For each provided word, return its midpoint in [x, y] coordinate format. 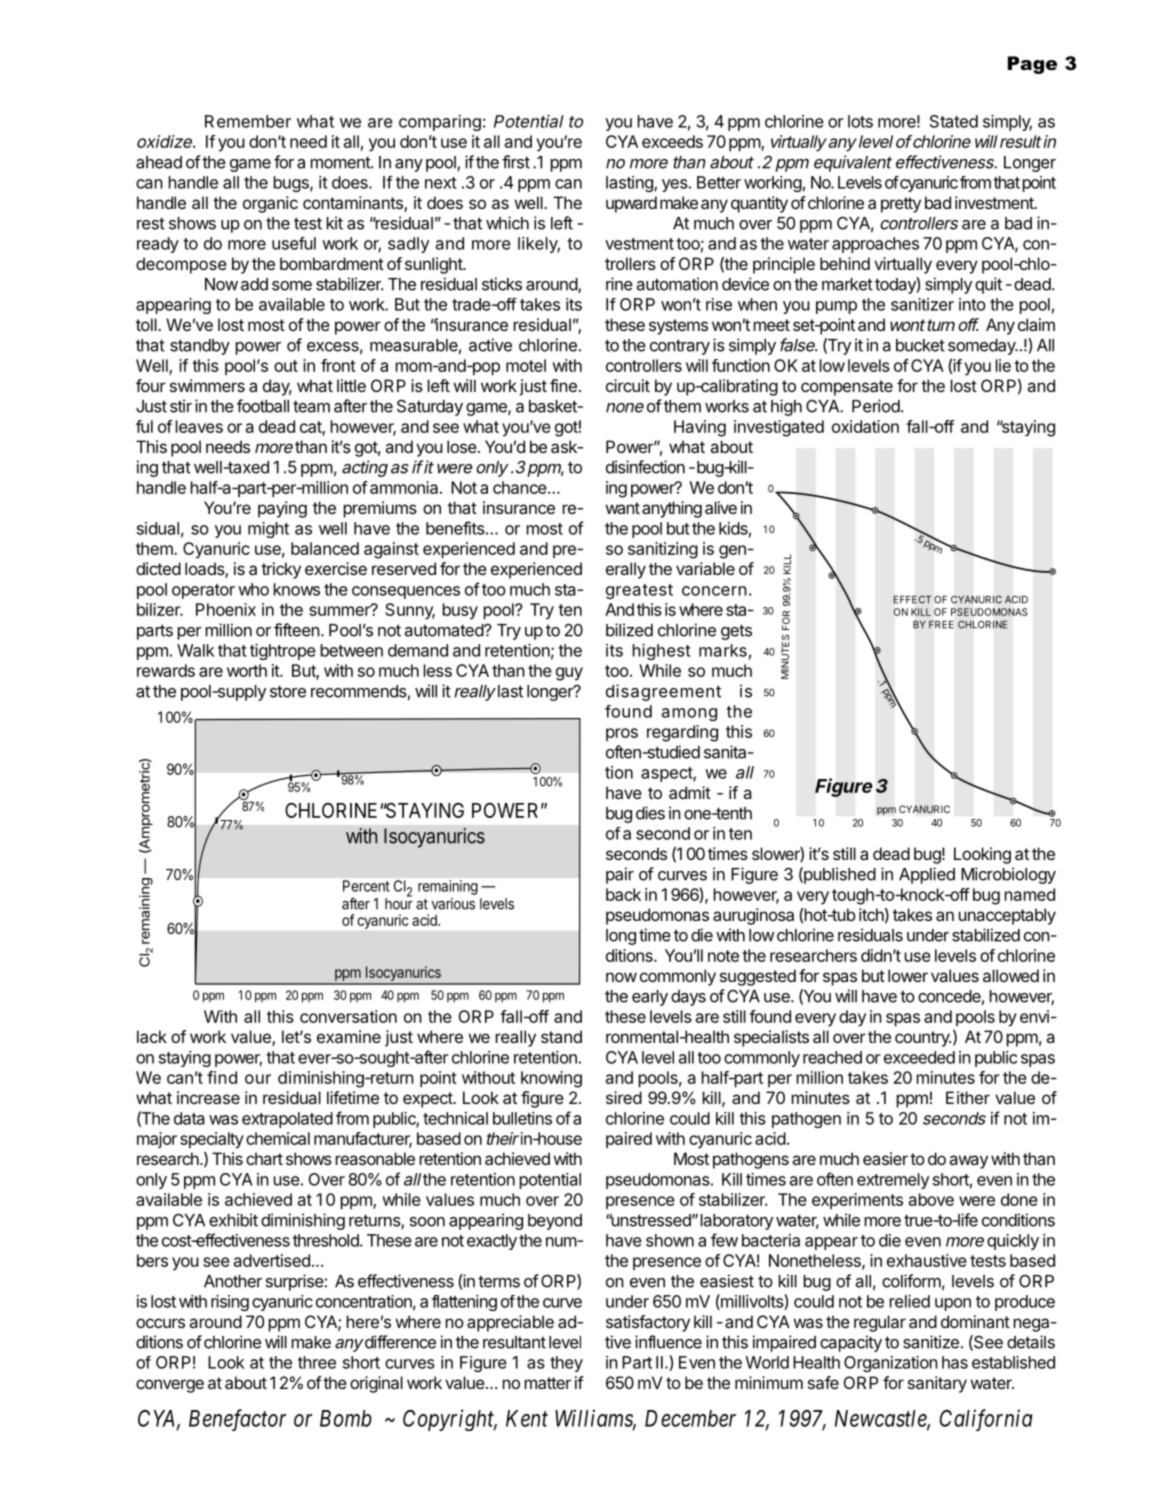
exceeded [919, 1057]
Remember [248, 121]
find [222, 1077]
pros [622, 734]
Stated [954, 121]
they [566, 1364]
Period [876, 406]
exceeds [672, 141]
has [955, 1362]
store [288, 691]
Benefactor [237, 1420]
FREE [941, 624]
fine [563, 385]
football [263, 406]
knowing [551, 1079]
